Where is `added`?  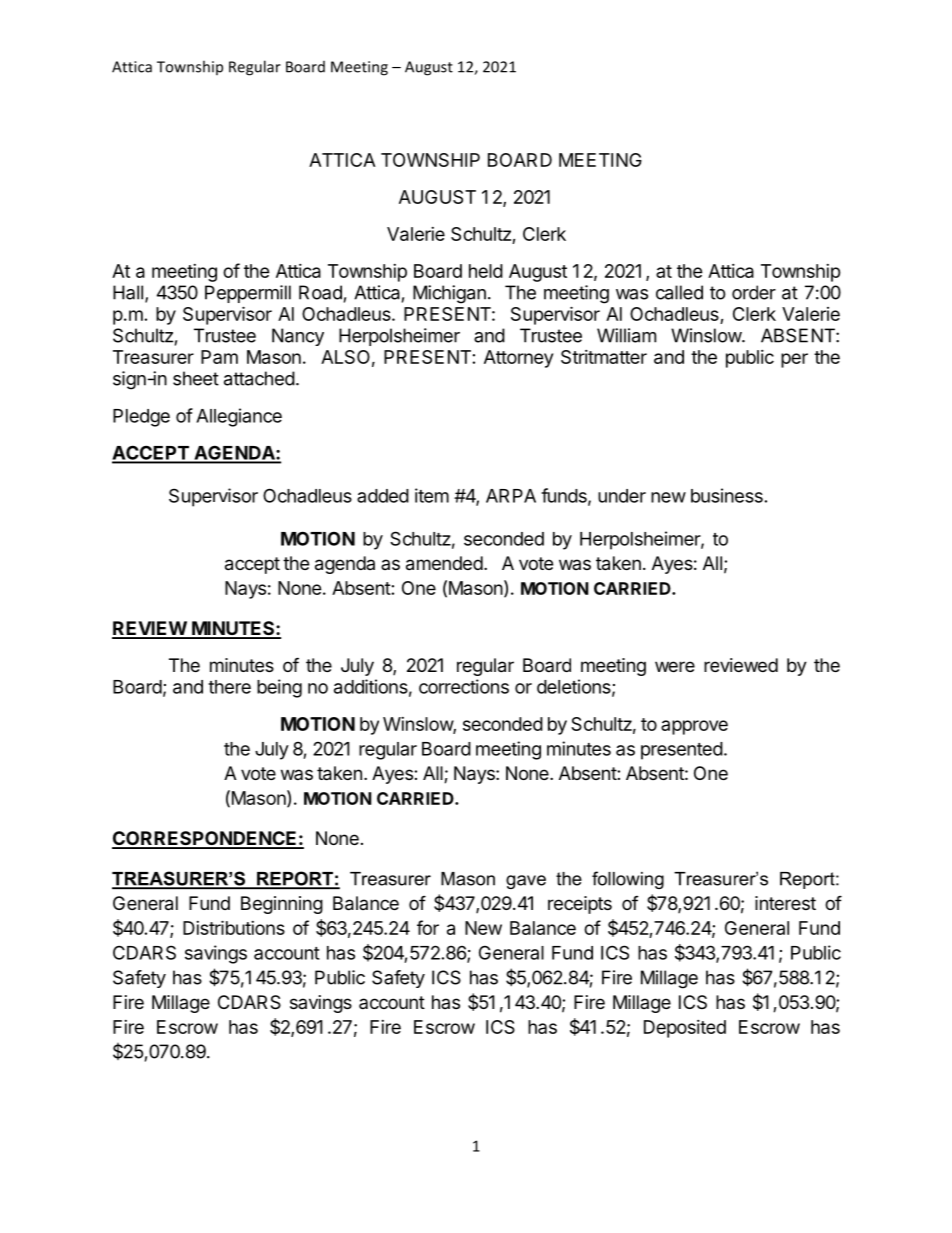 added is located at coordinates (383, 496).
